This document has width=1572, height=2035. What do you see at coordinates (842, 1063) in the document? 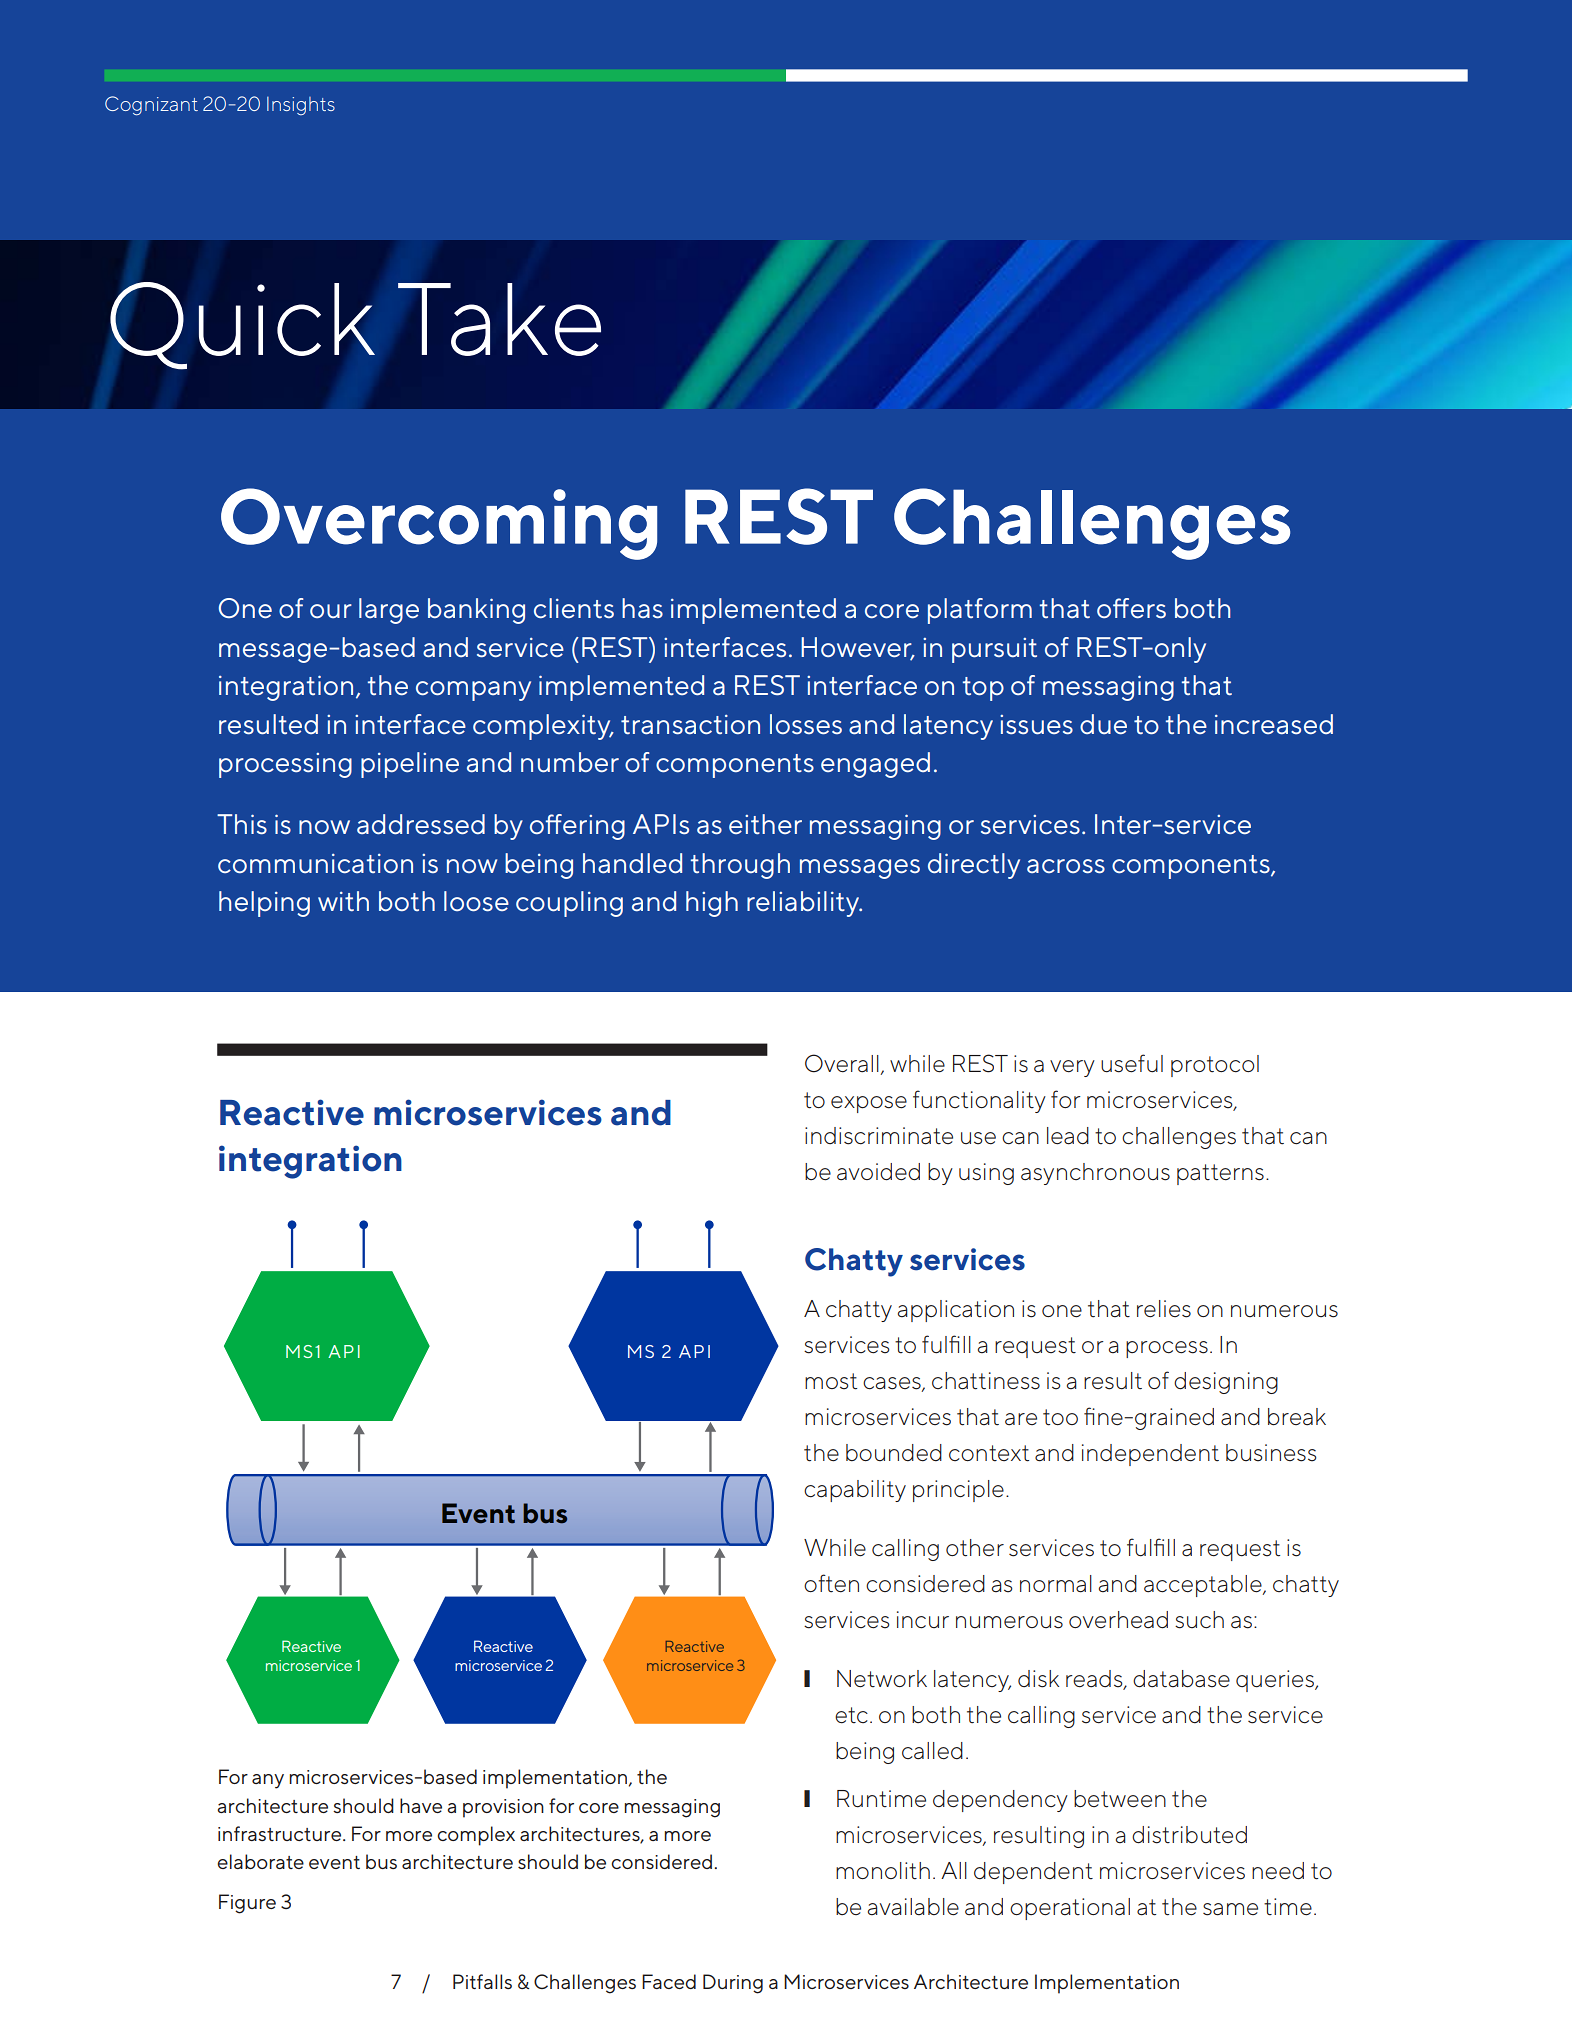
I see `Overall` at bounding box center [842, 1063].
